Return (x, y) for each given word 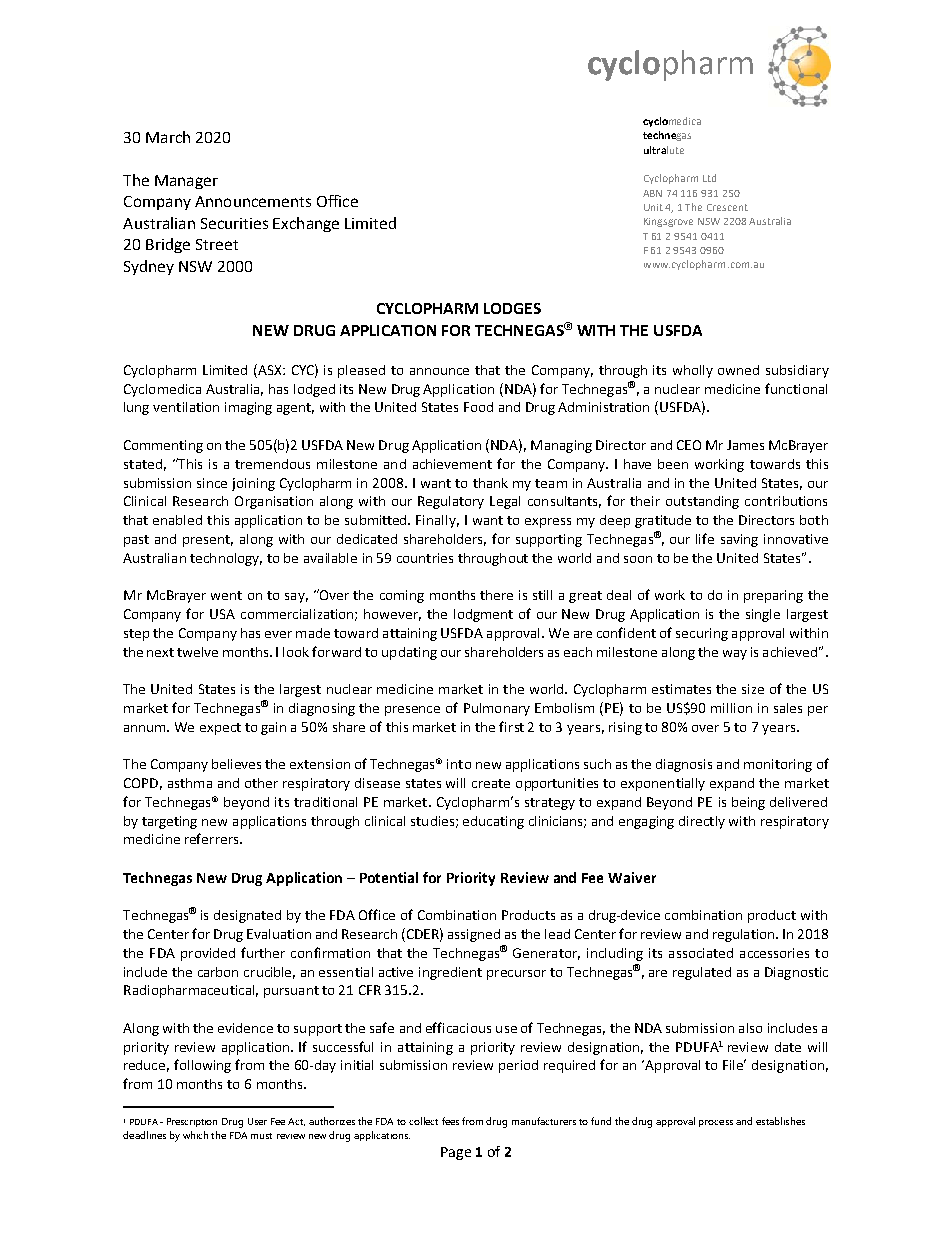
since (212, 483)
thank (490, 483)
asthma (190, 783)
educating (493, 822)
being (748, 803)
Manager (186, 182)
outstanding (702, 502)
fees (450, 1121)
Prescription (192, 1122)
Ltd (709, 178)
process (716, 1123)
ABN (652, 193)
